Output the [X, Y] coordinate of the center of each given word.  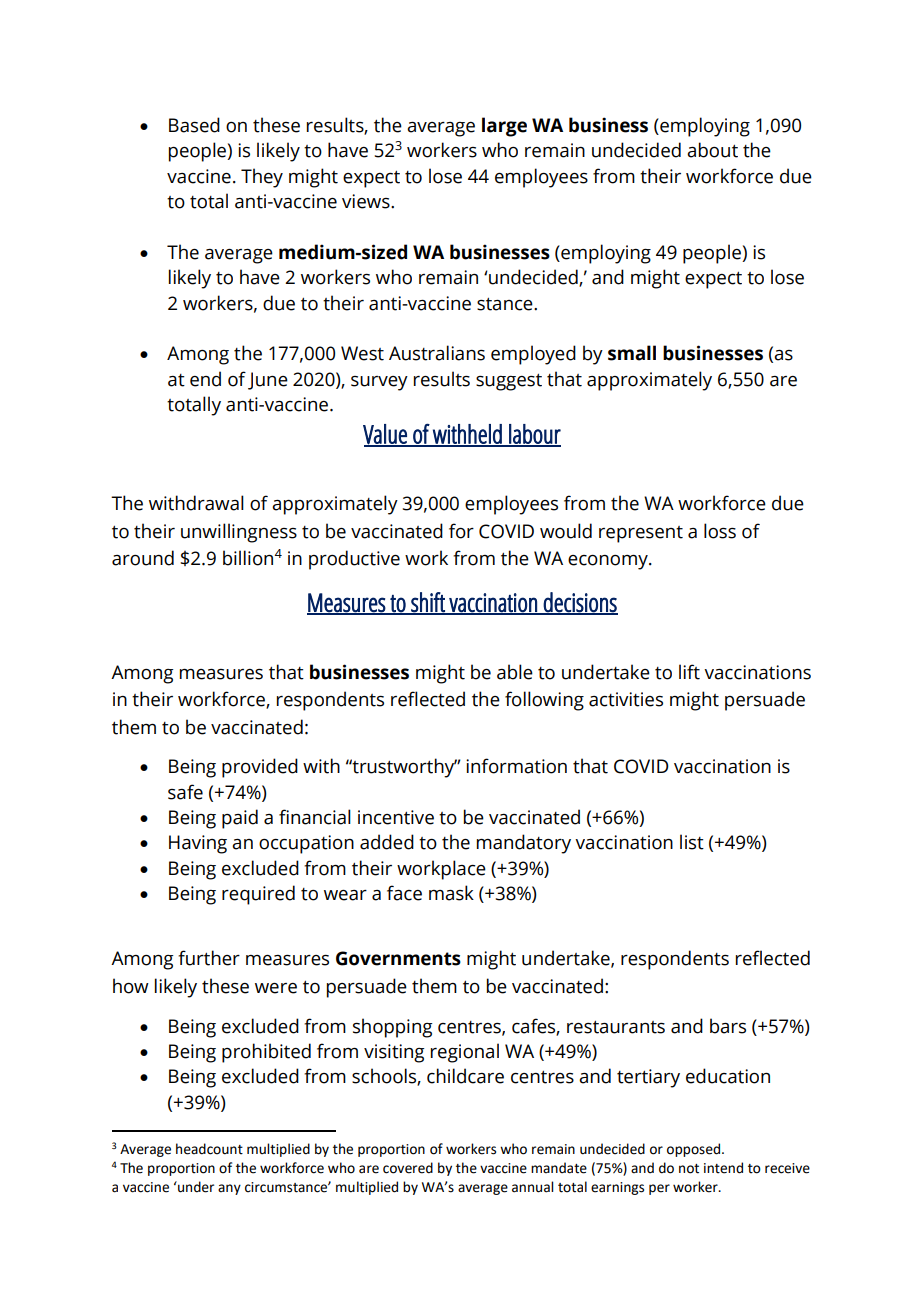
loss [720, 531]
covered [408, 1168]
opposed [693, 1150]
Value [386, 435]
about [712, 150]
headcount [209, 1149]
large [504, 127]
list [692, 842]
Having [198, 844]
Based [194, 125]
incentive [396, 817]
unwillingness [239, 533]
